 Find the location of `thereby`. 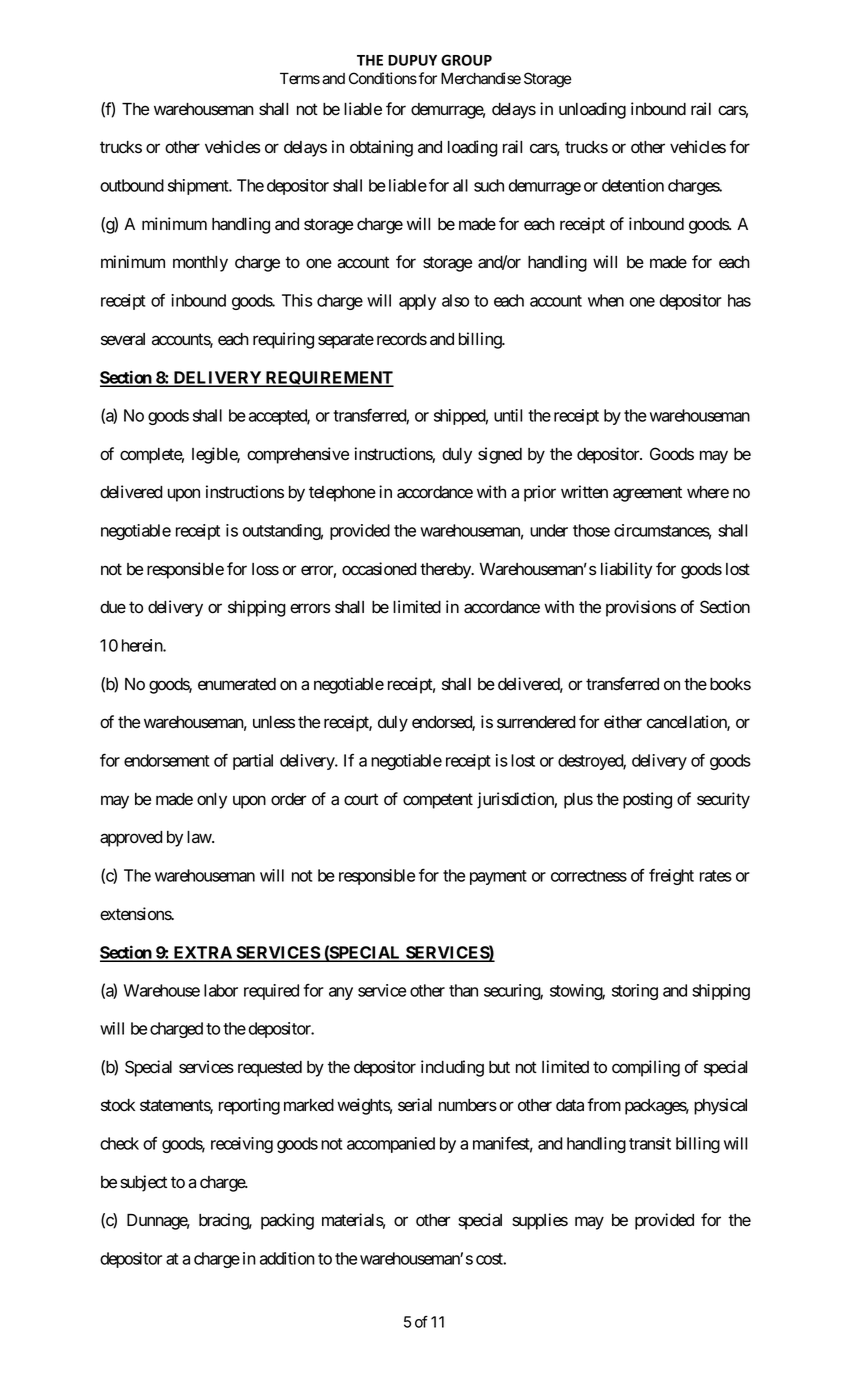

thereby is located at coordinates (446, 571).
